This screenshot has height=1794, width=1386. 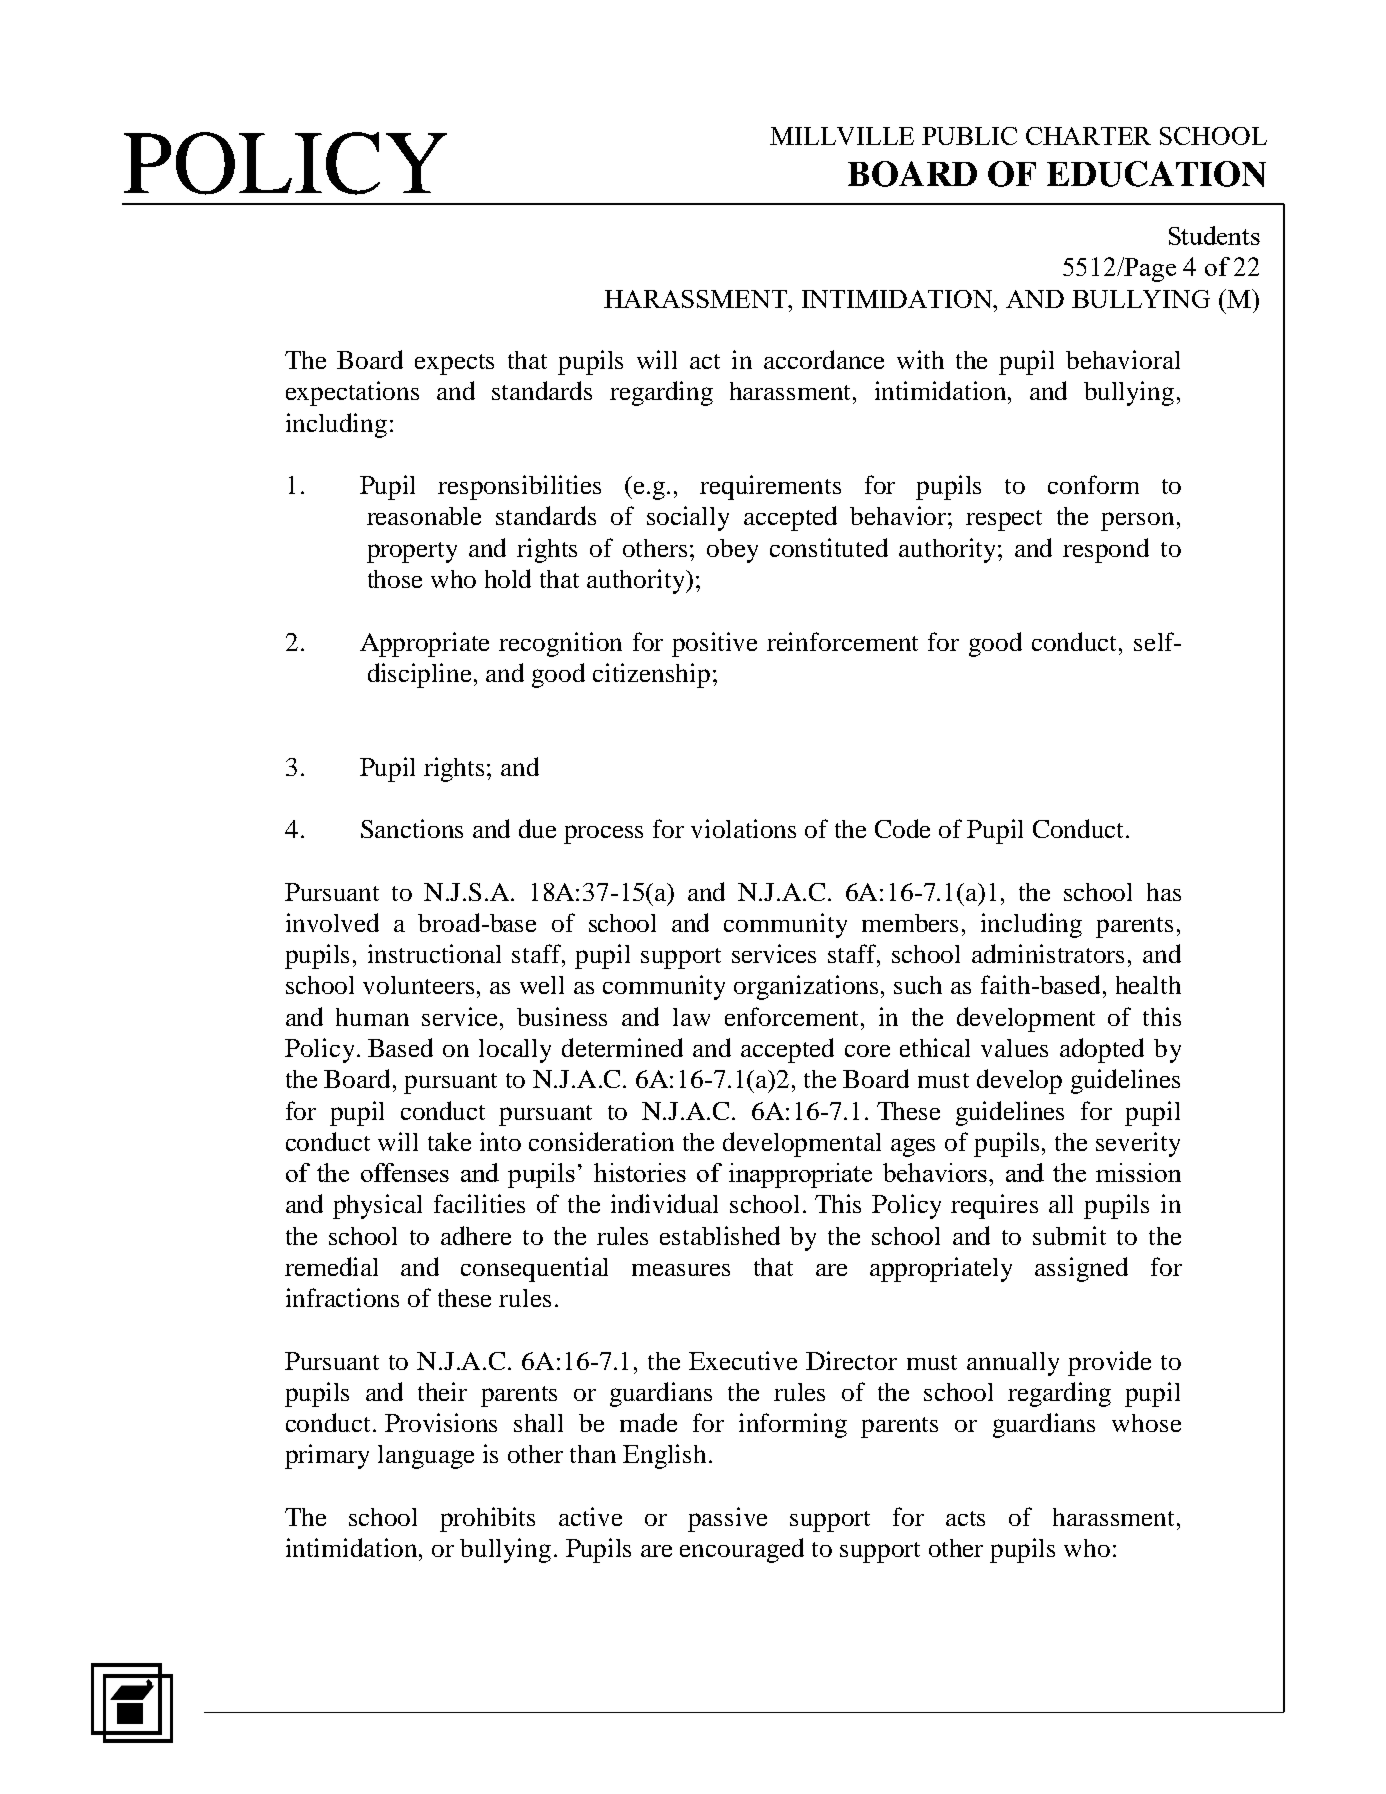 I want to click on PUBLIC, so click(x=969, y=136).
